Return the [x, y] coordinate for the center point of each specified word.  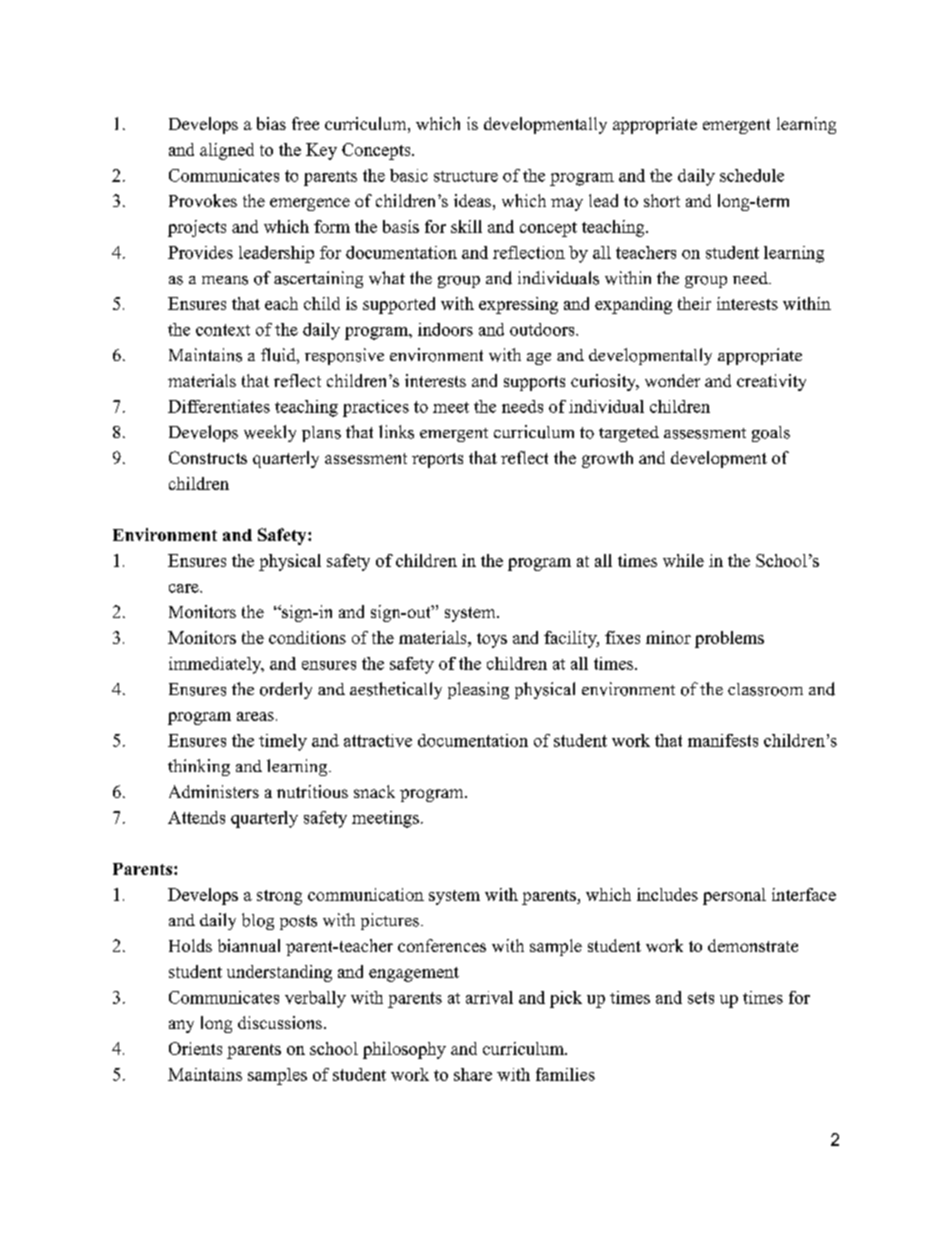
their [694, 303]
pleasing [478, 690]
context [223, 330]
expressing [518, 305]
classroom [765, 689]
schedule [752, 175]
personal [734, 896]
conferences [442, 945]
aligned [227, 151]
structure [466, 176]
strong [279, 897]
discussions [280, 1022]
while [683, 560]
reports [437, 460]
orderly [286, 690]
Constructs [208, 457]
